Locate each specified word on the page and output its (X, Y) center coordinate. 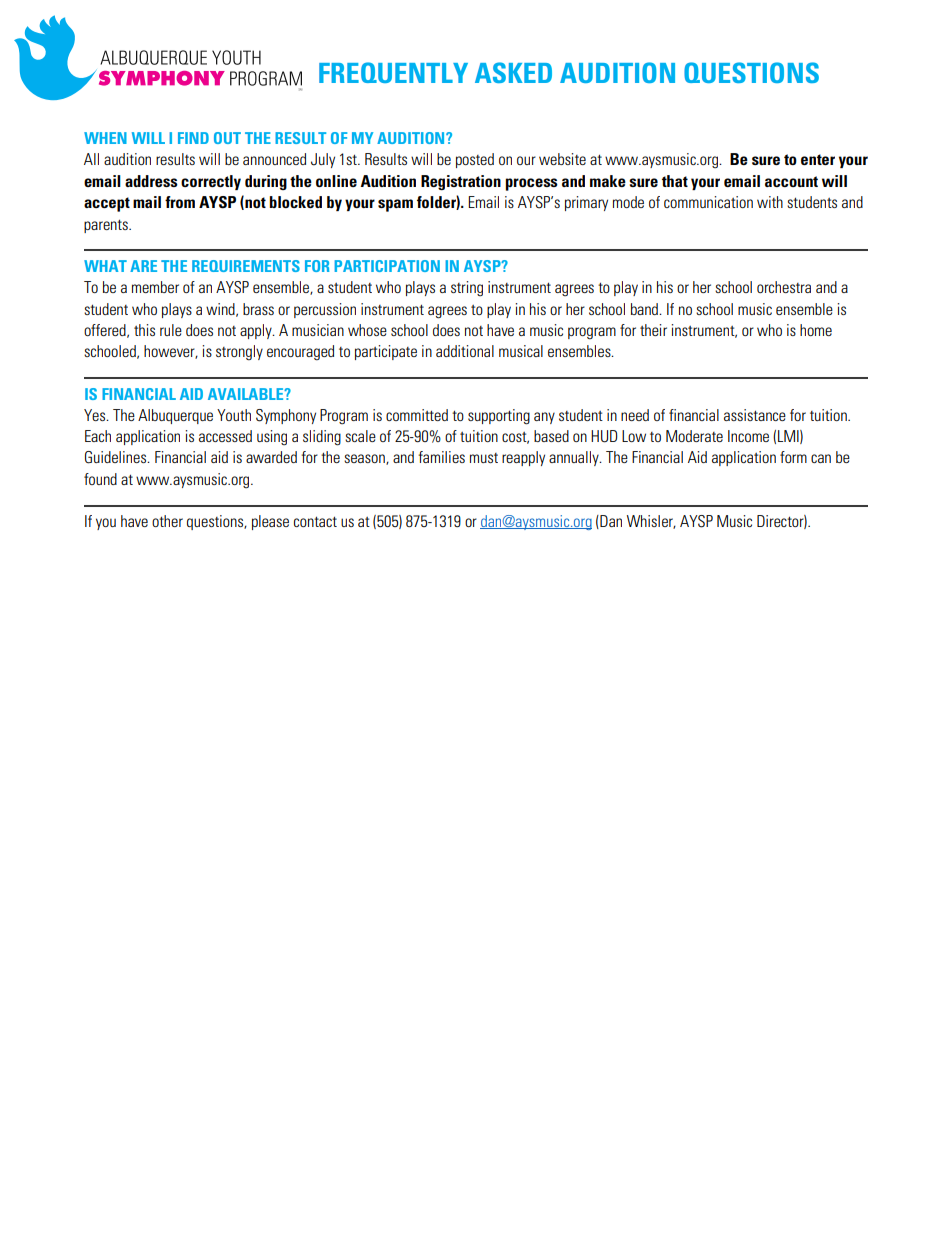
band (645, 309)
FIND (193, 138)
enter (818, 159)
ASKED (513, 72)
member (155, 287)
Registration (461, 182)
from (180, 202)
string (467, 288)
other (167, 521)
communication (708, 202)
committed (417, 415)
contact (315, 521)
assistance (755, 415)
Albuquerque (175, 416)
